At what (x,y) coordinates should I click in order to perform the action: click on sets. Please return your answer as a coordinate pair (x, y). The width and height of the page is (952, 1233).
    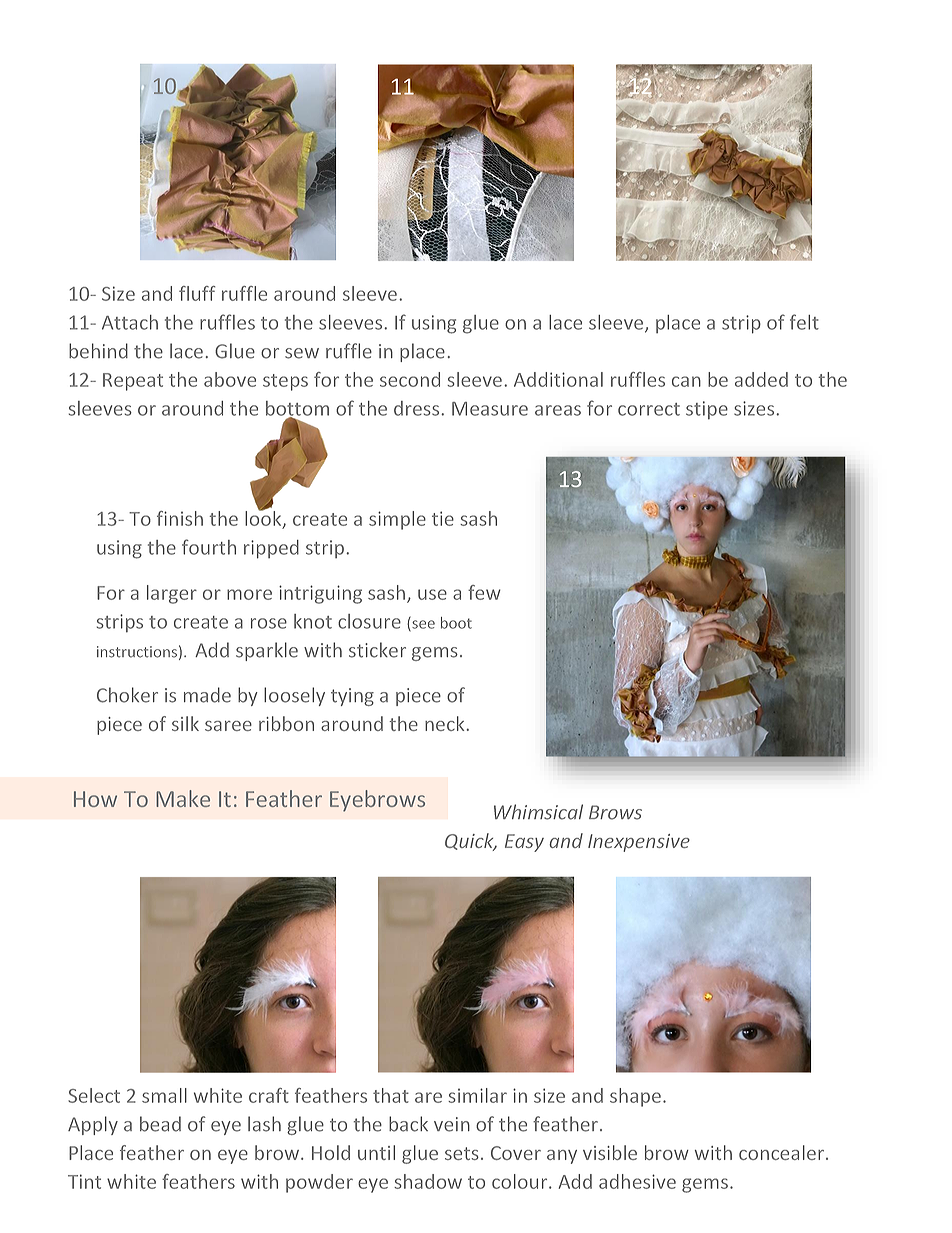
    Looking at the image, I should click on (462, 1153).
